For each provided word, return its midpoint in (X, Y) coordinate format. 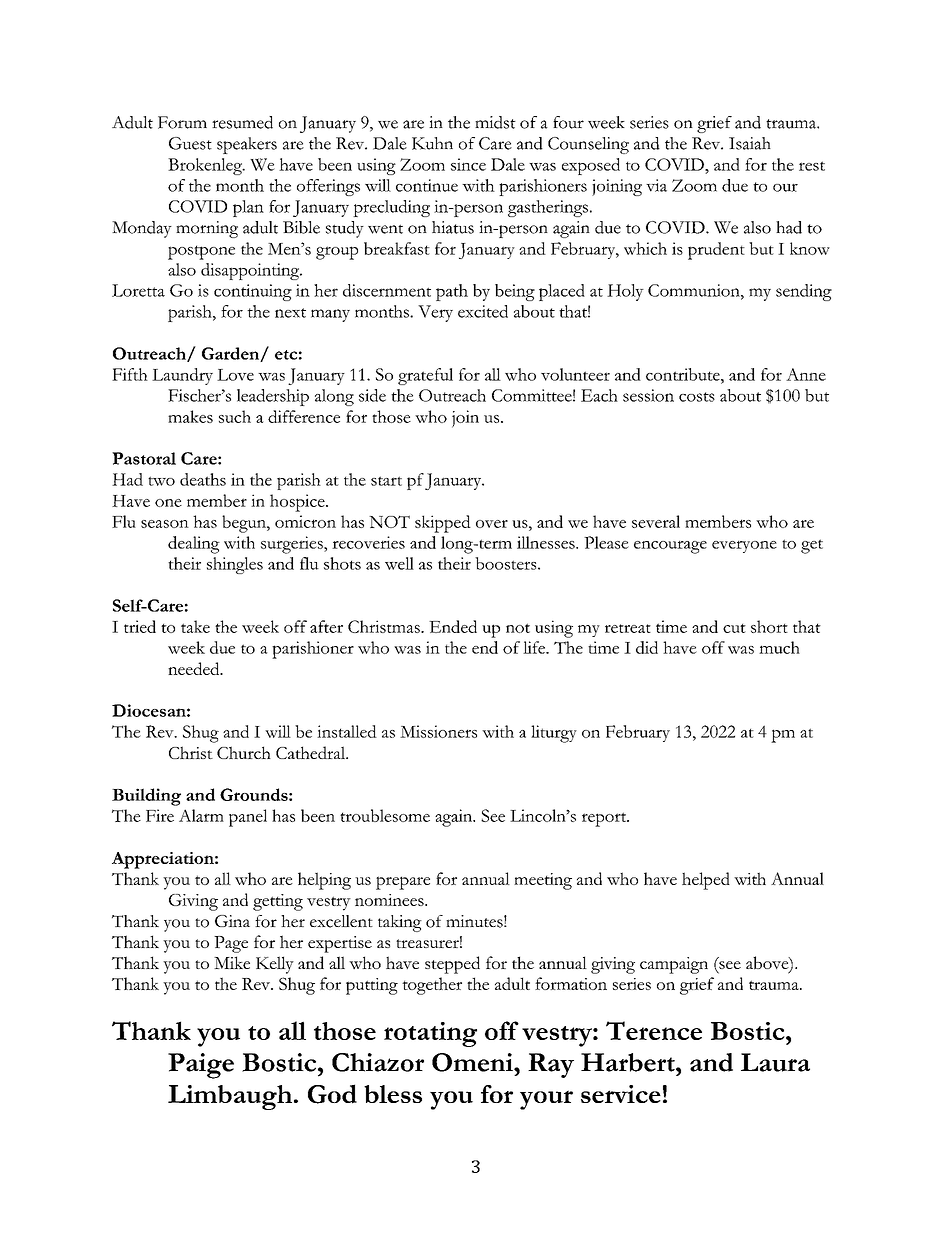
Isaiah (750, 143)
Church (244, 752)
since (468, 164)
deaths (203, 479)
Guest (190, 143)
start (386, 481)
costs (697, 397)
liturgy (554, 734)
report (605, 819)
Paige (201, 1066)
